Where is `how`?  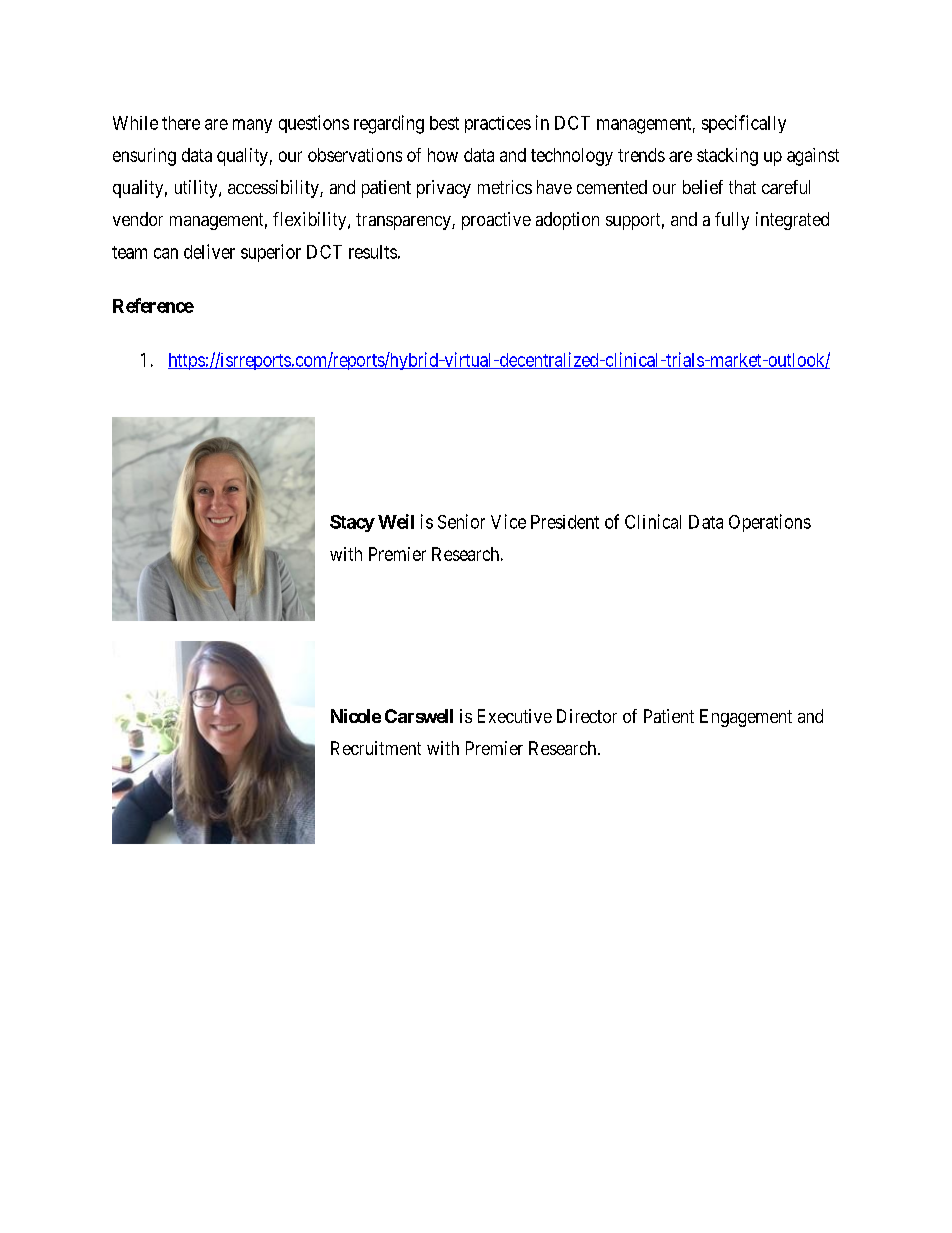
how is located at coordinates (443, 155).
